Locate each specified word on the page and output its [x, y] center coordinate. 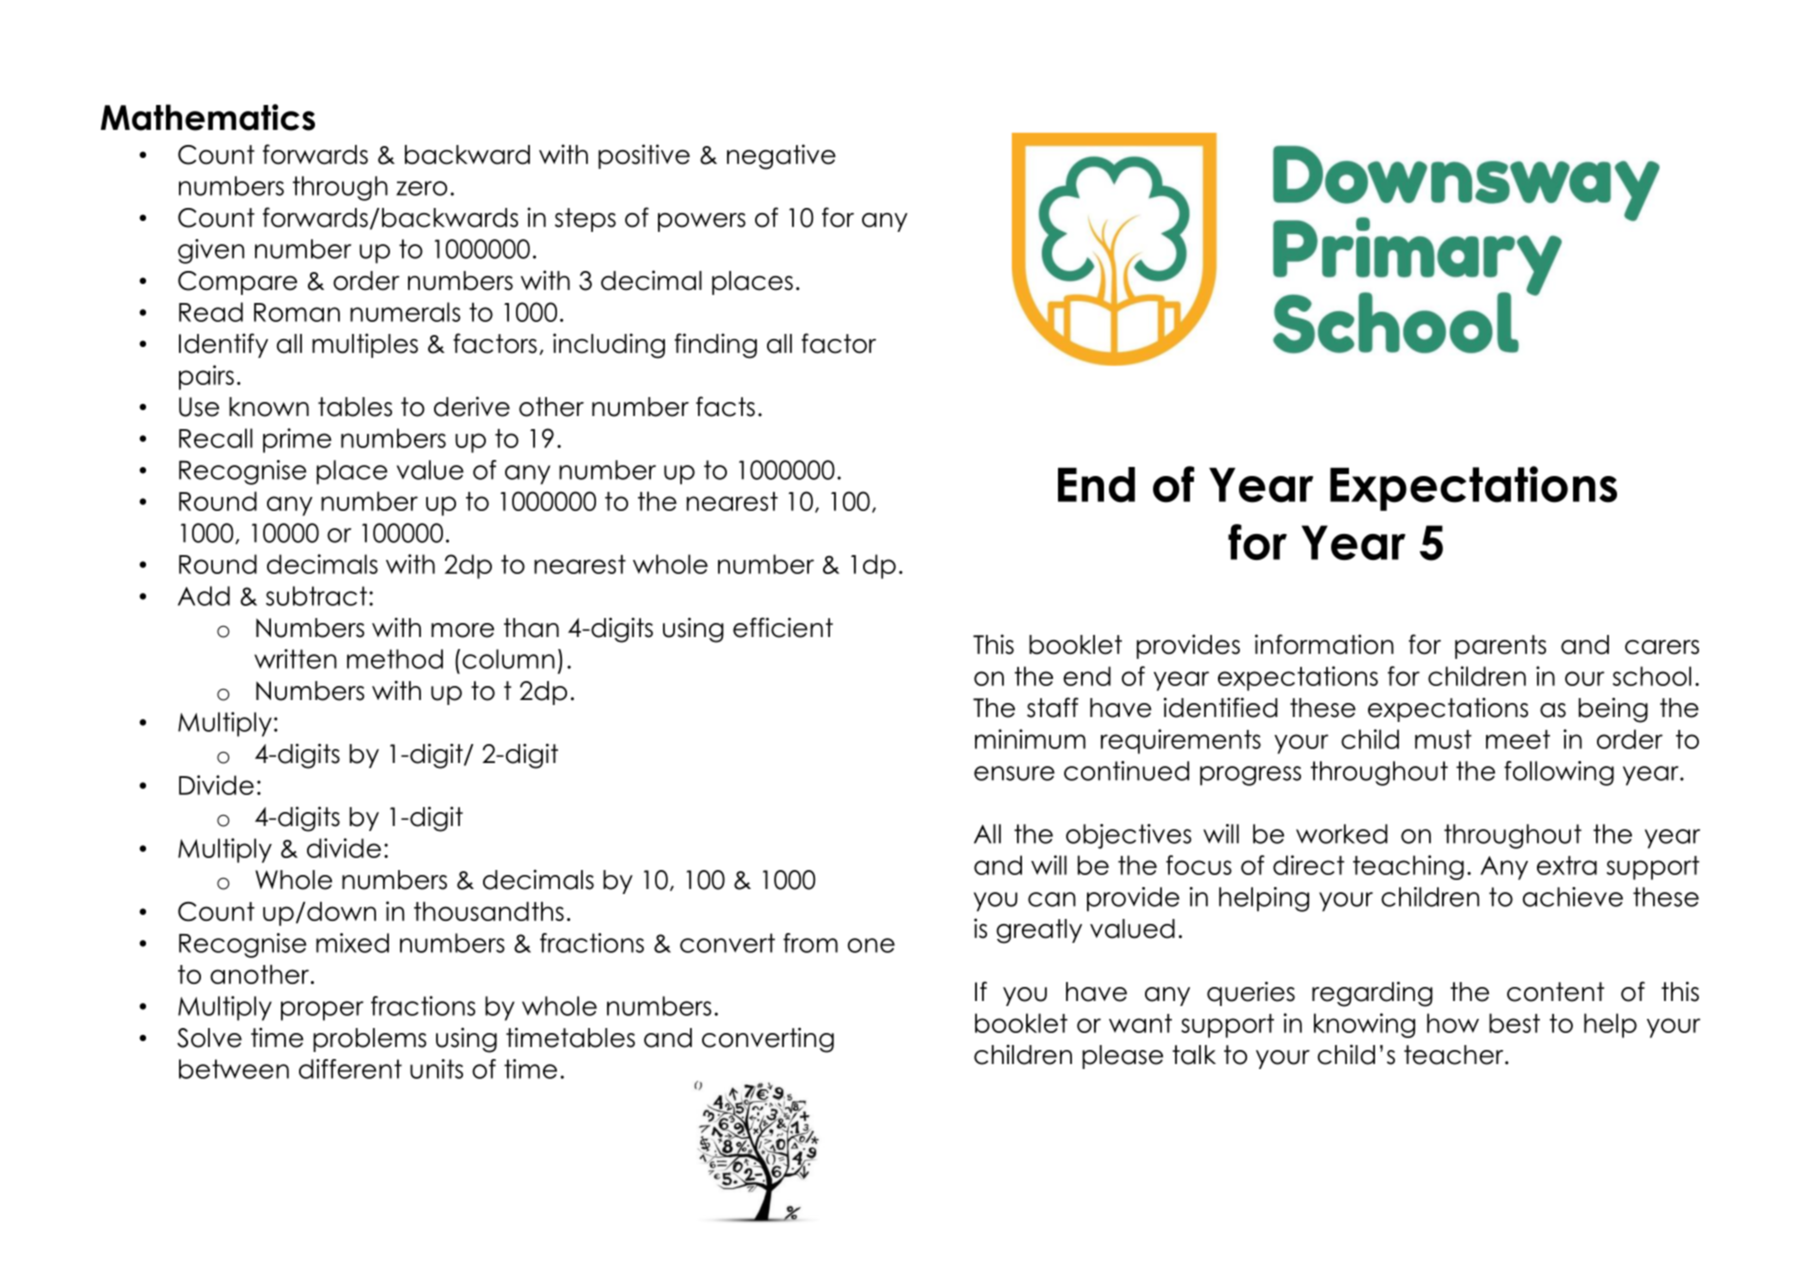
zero [421, 188]
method [395, 659]
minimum [1030, 739]
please [1122, 1057]
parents [1500, 647]
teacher [1455, 1055]
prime [297, 440]
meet [1518, 739]
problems [370, 1040]
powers [702, 222]
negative [781, 157]
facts [725, 406]
